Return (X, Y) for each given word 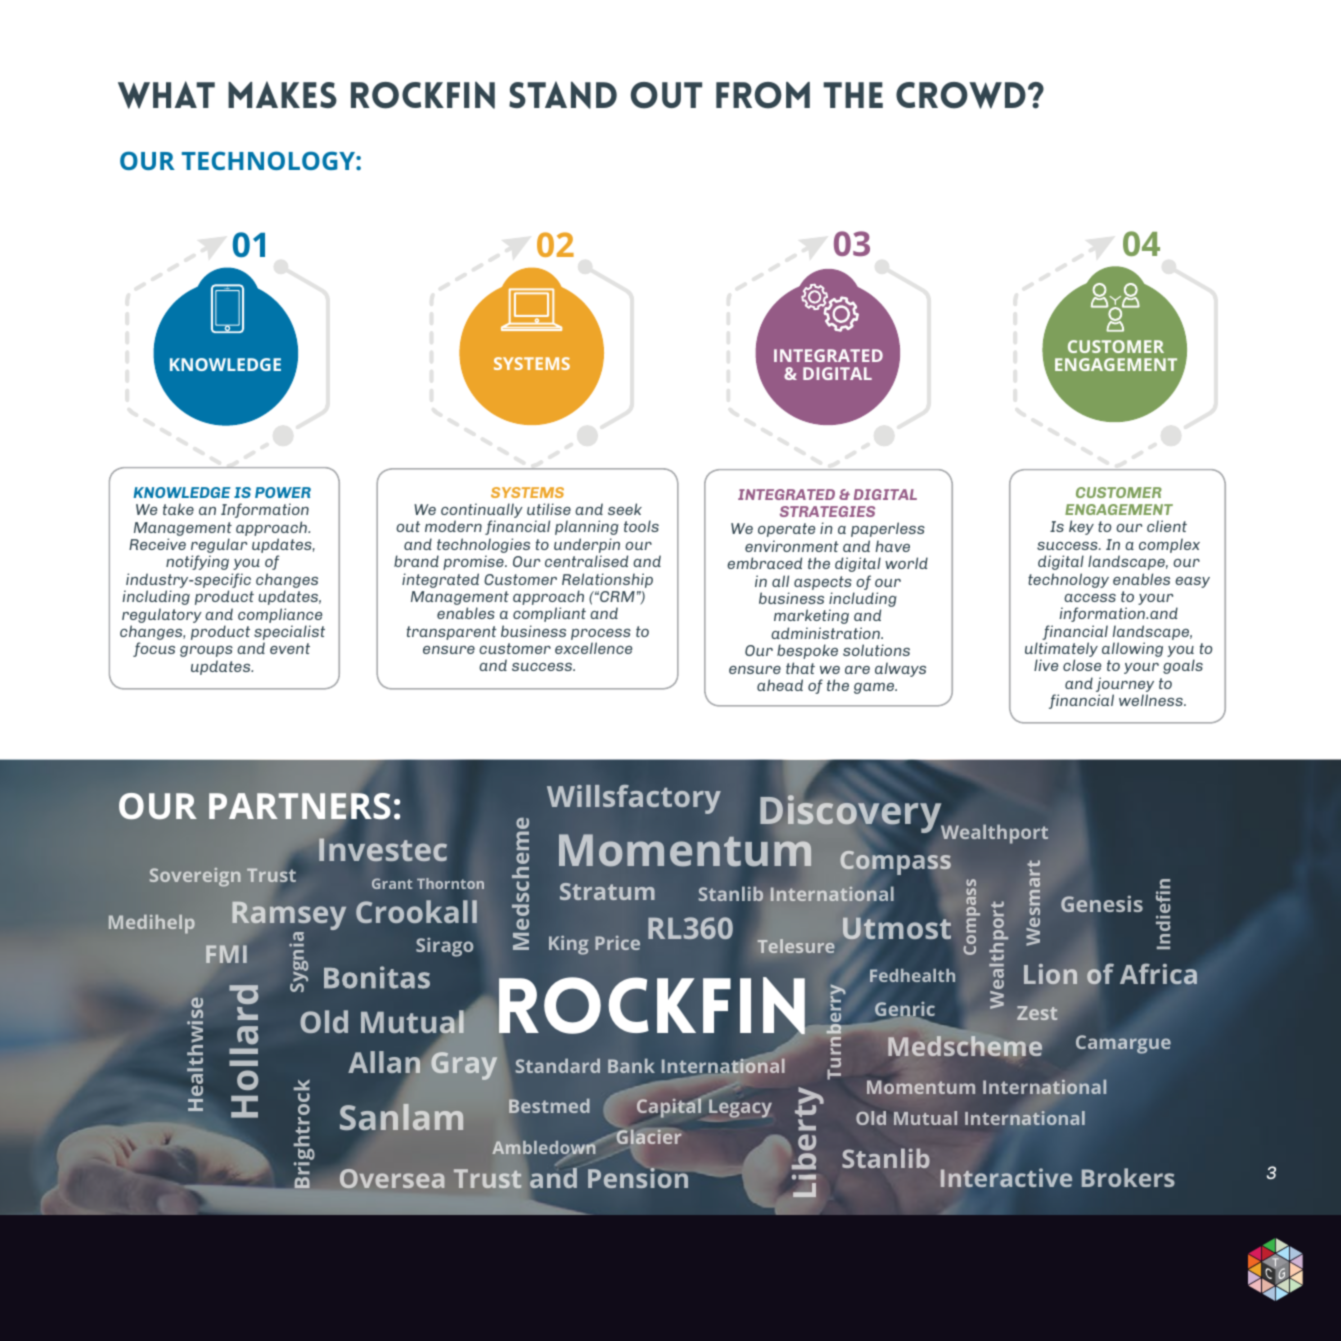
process (601, 636)
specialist (289, 634)
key (1081, 527)
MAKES (282, 94)
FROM (763, 95)
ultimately (1061, 651)
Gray (464, 1066)
